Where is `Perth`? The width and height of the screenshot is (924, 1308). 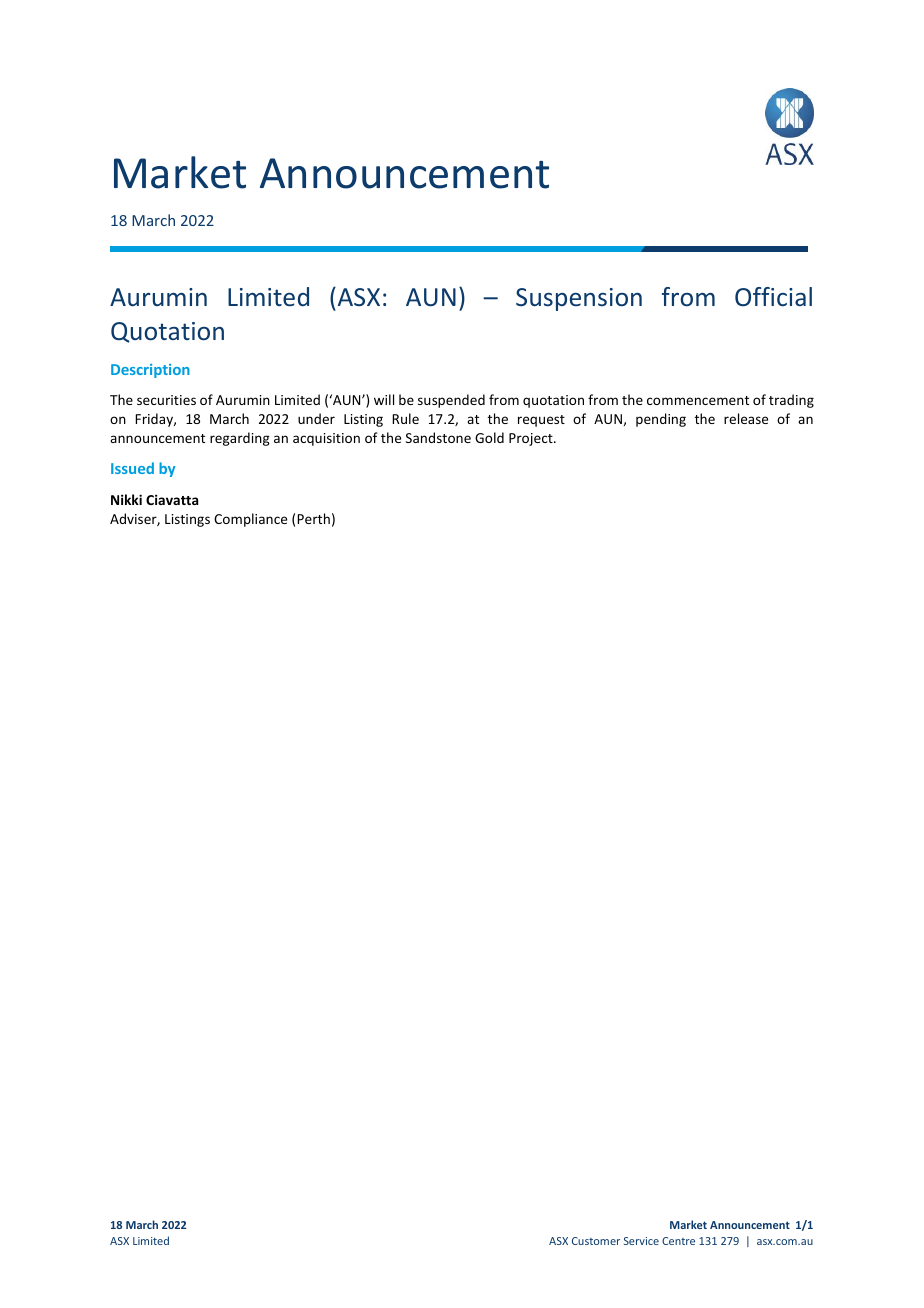 Perth is located at coordinates (313, 518).
